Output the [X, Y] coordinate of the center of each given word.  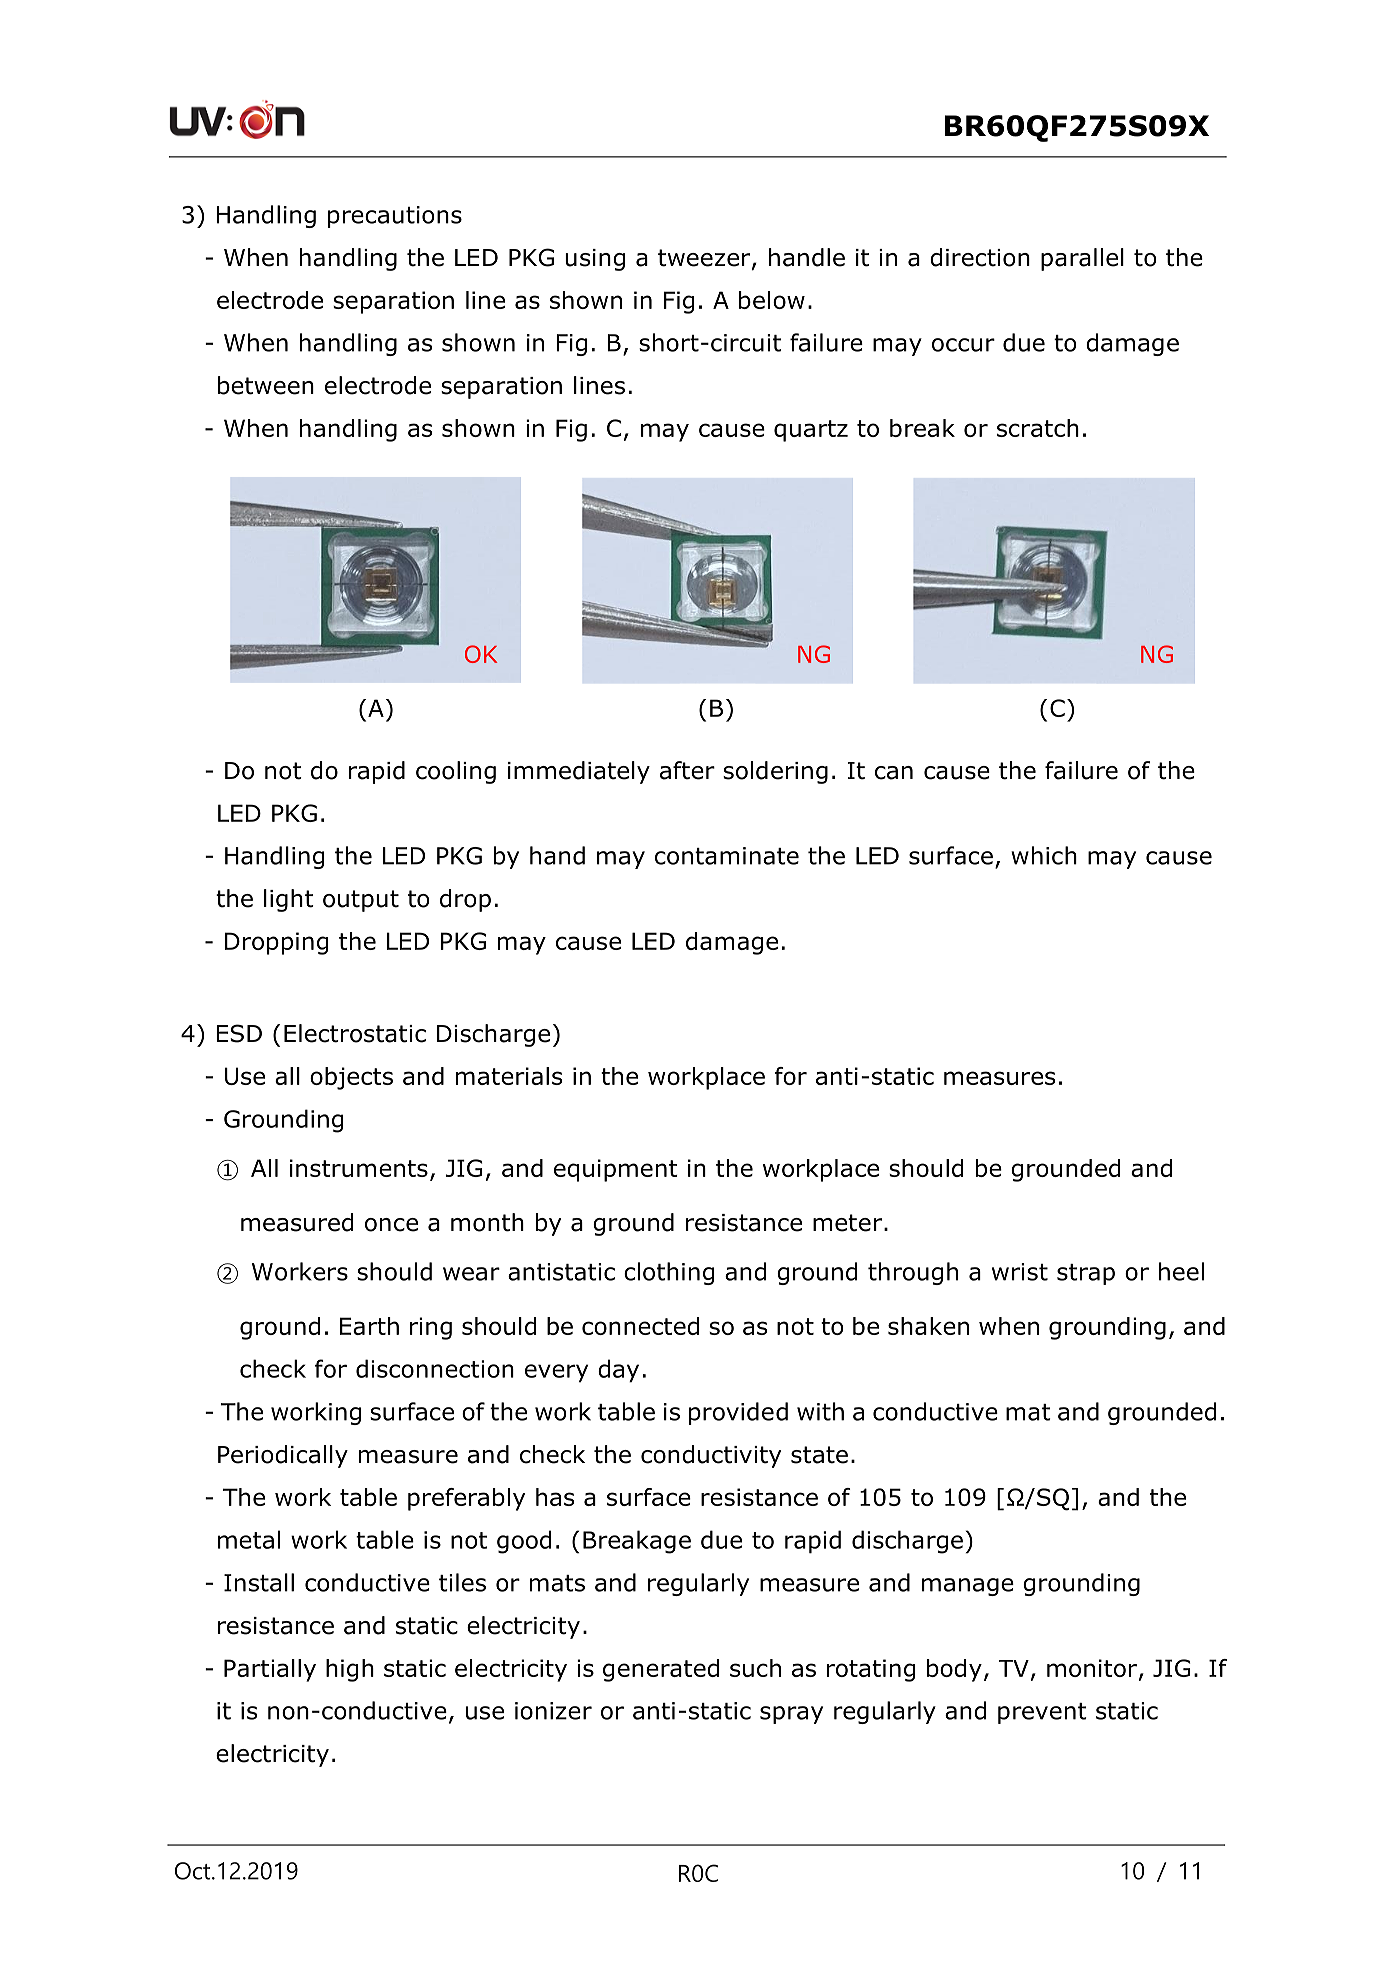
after [687, 770]
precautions [395, 217]
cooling [456, 772]
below [772, 300]
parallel [1082, 259]
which [1044, 855]
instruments [359, 1168]
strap [1086, 1274]
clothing [669, 1273]
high [350, 1670]
